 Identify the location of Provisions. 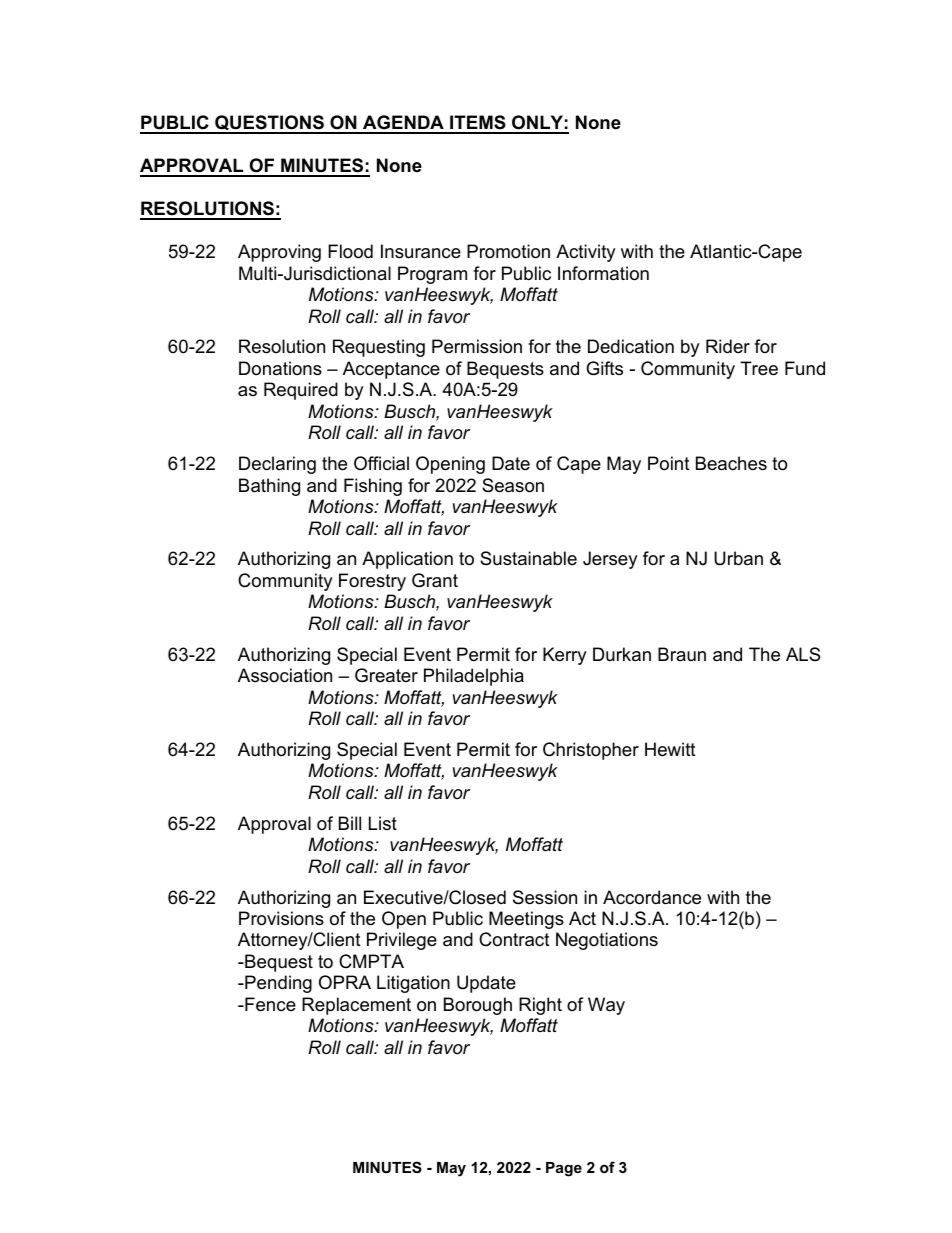
(281, 918).
